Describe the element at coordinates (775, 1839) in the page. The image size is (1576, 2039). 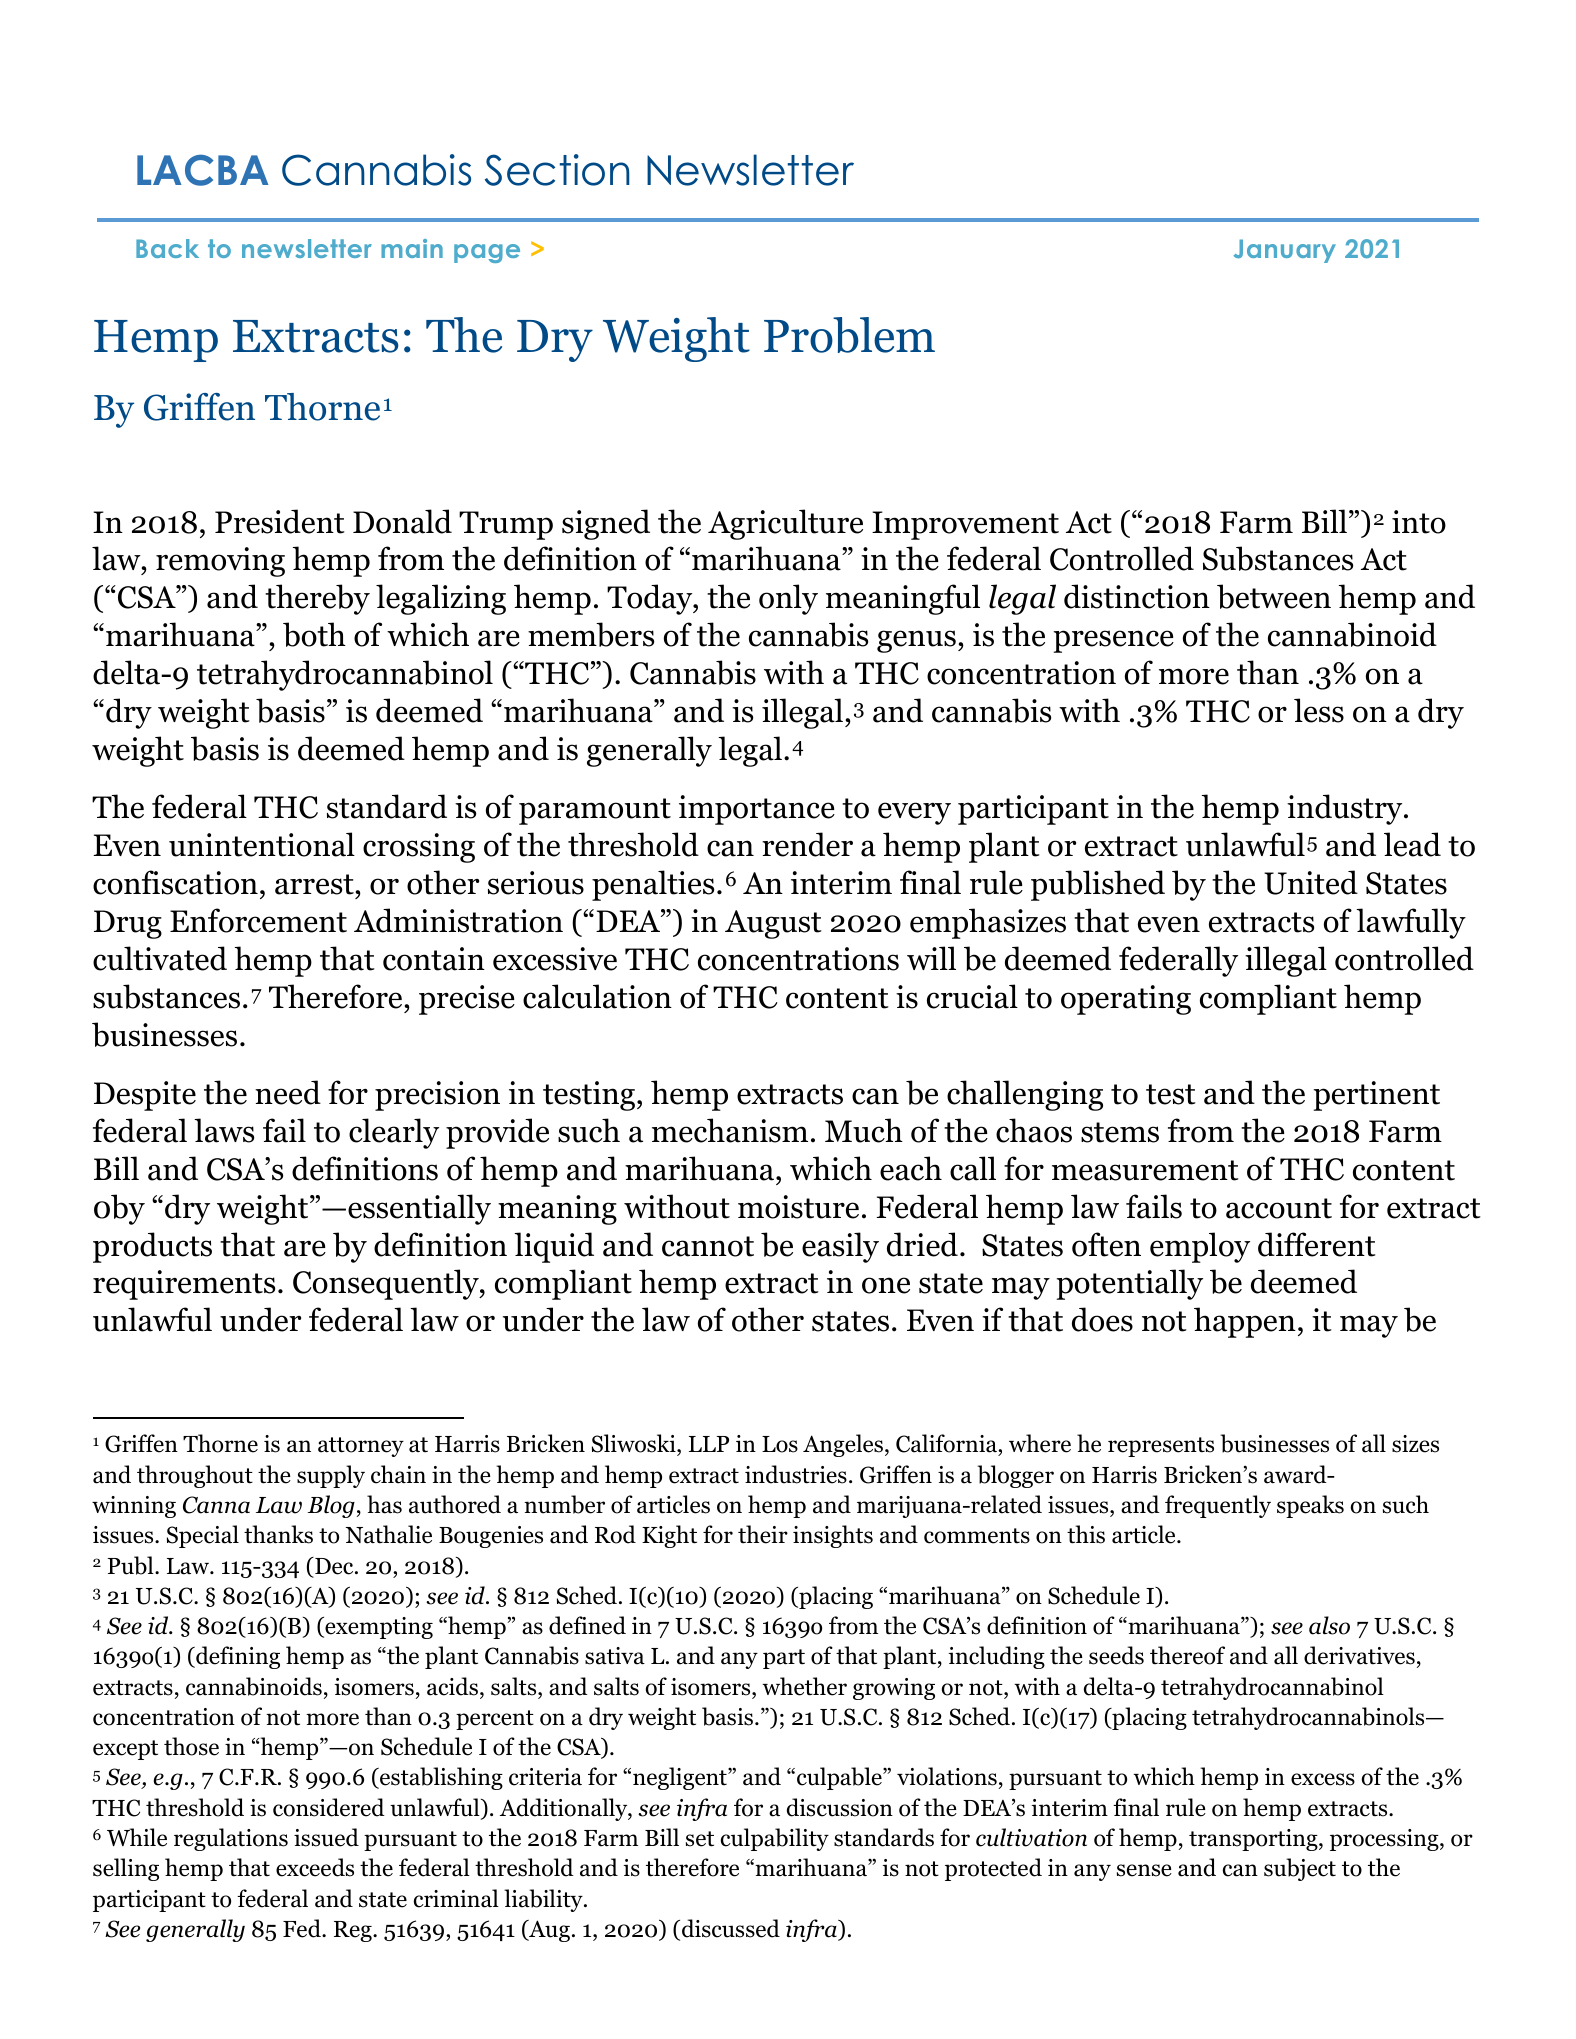
I see `culpability` at that location.
